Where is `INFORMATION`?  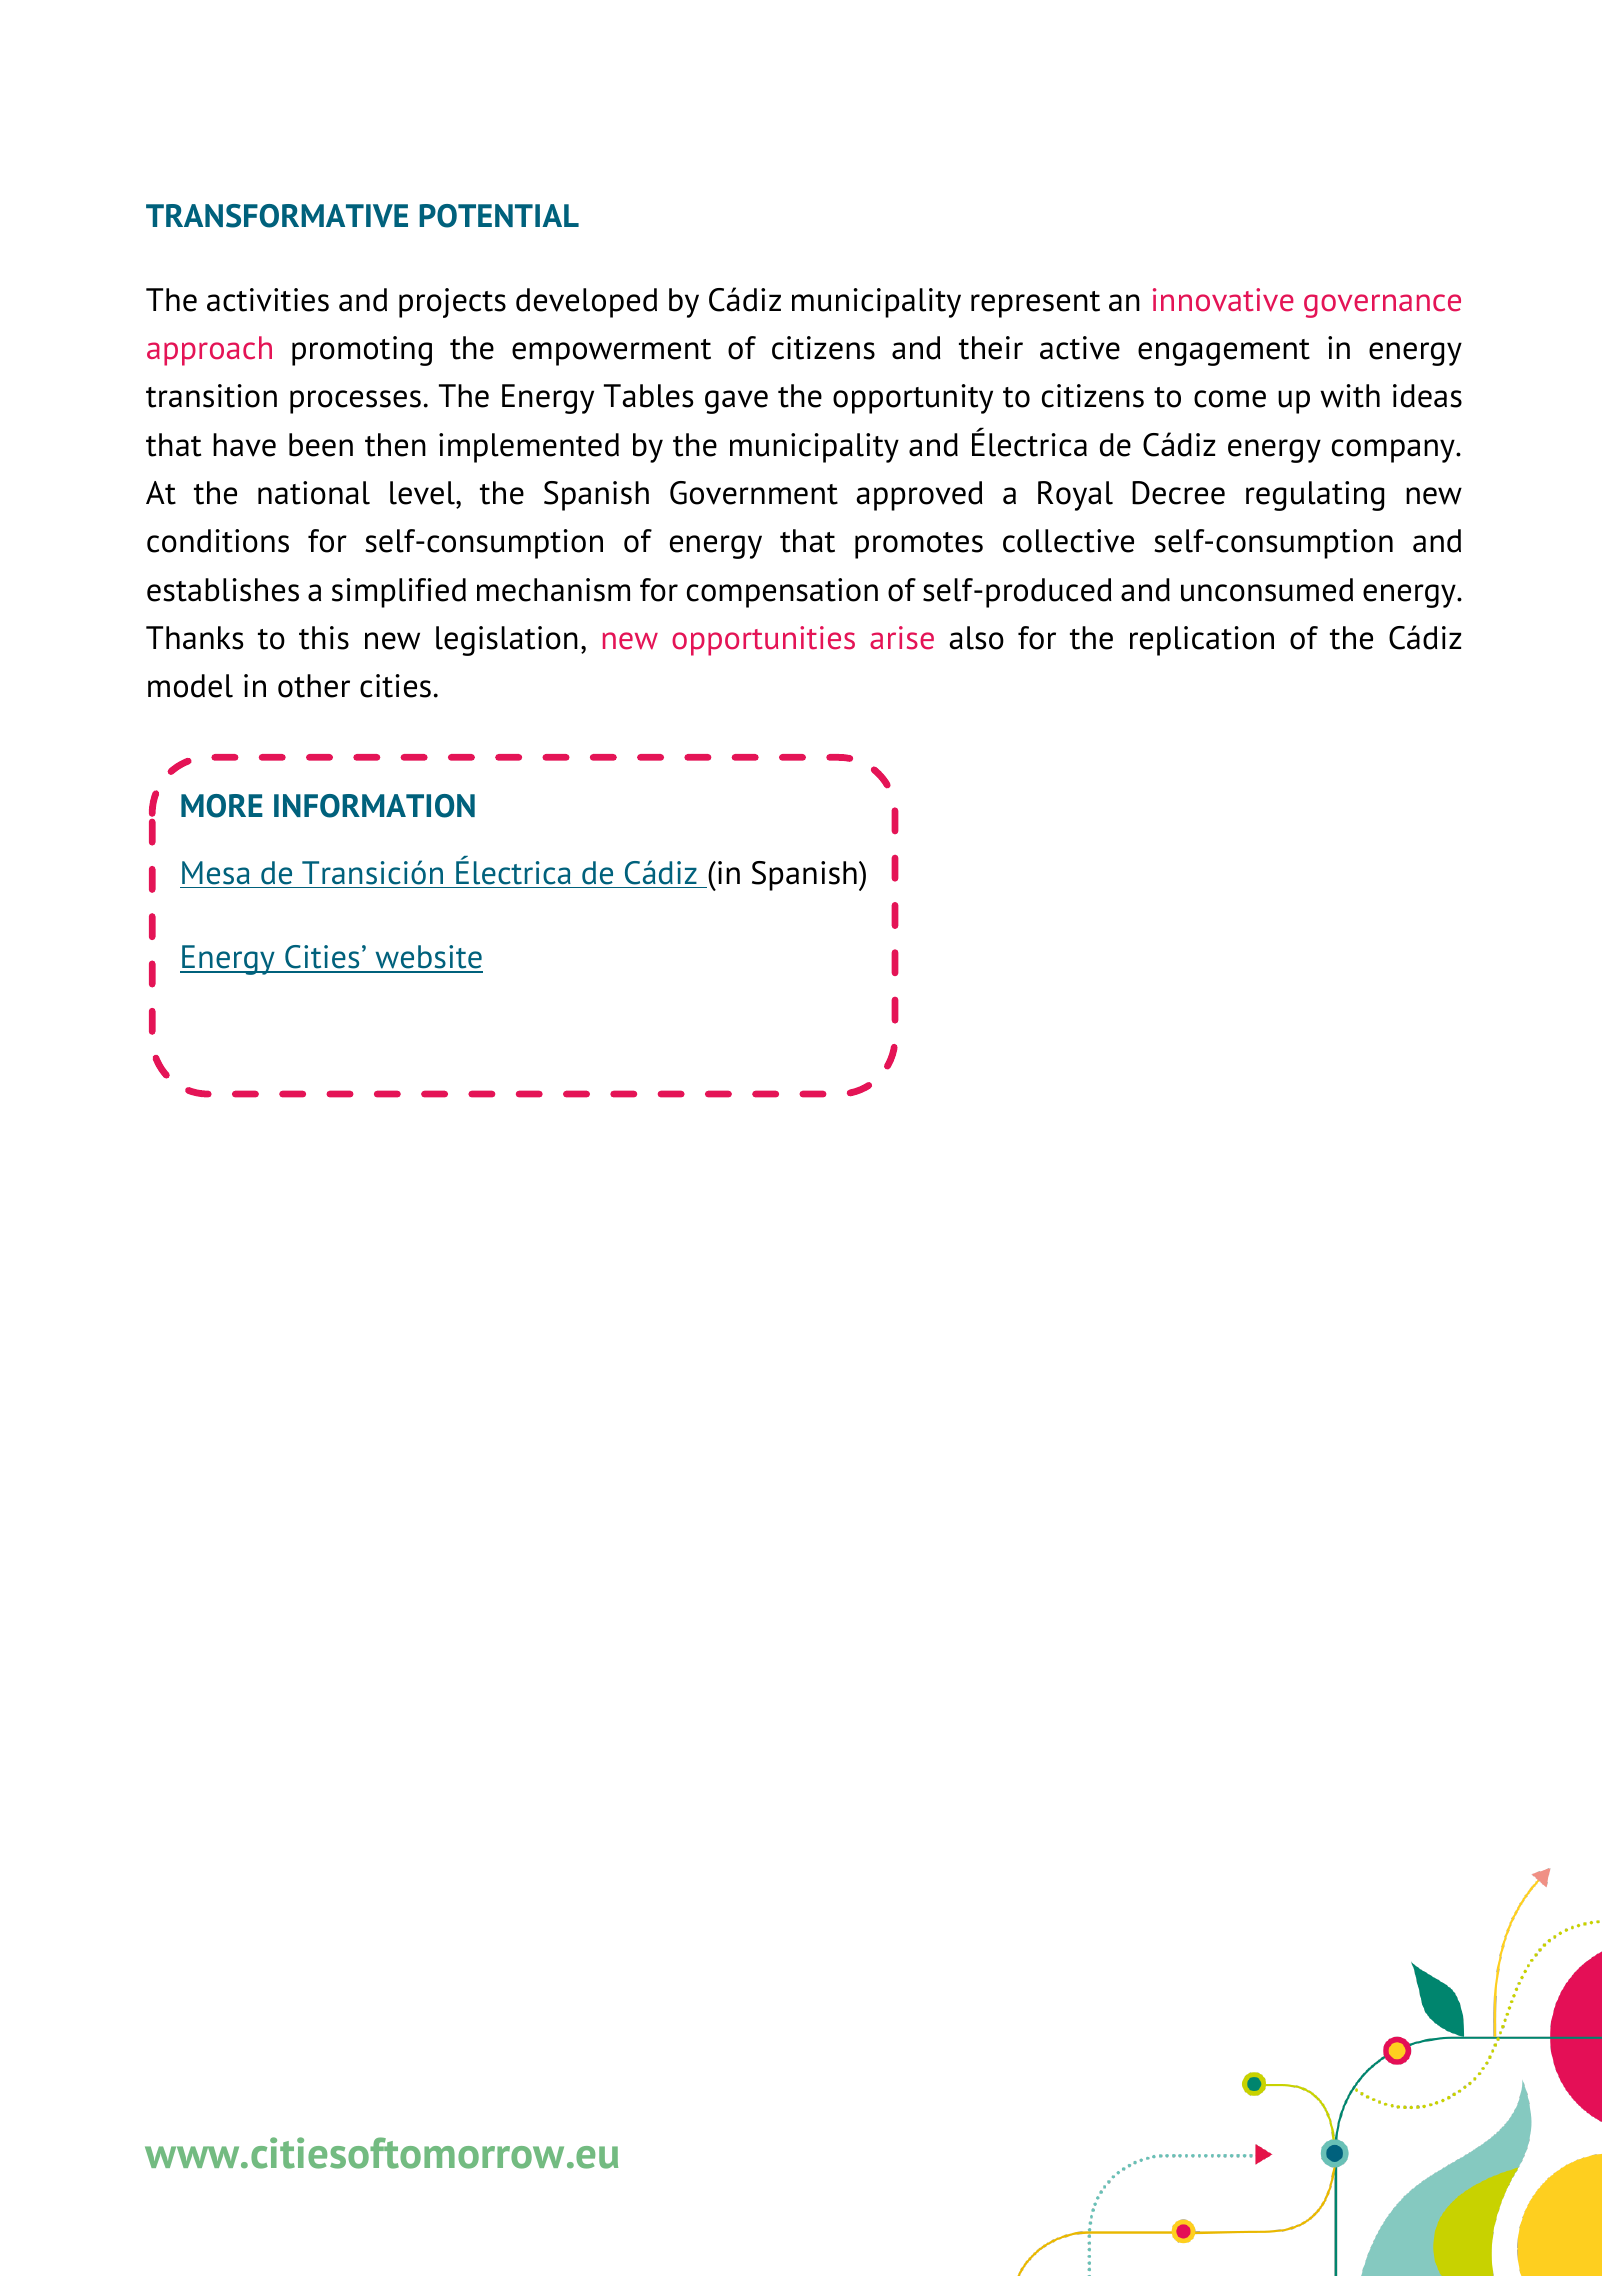 INFORMATION is located at coordinates (374, 806).
